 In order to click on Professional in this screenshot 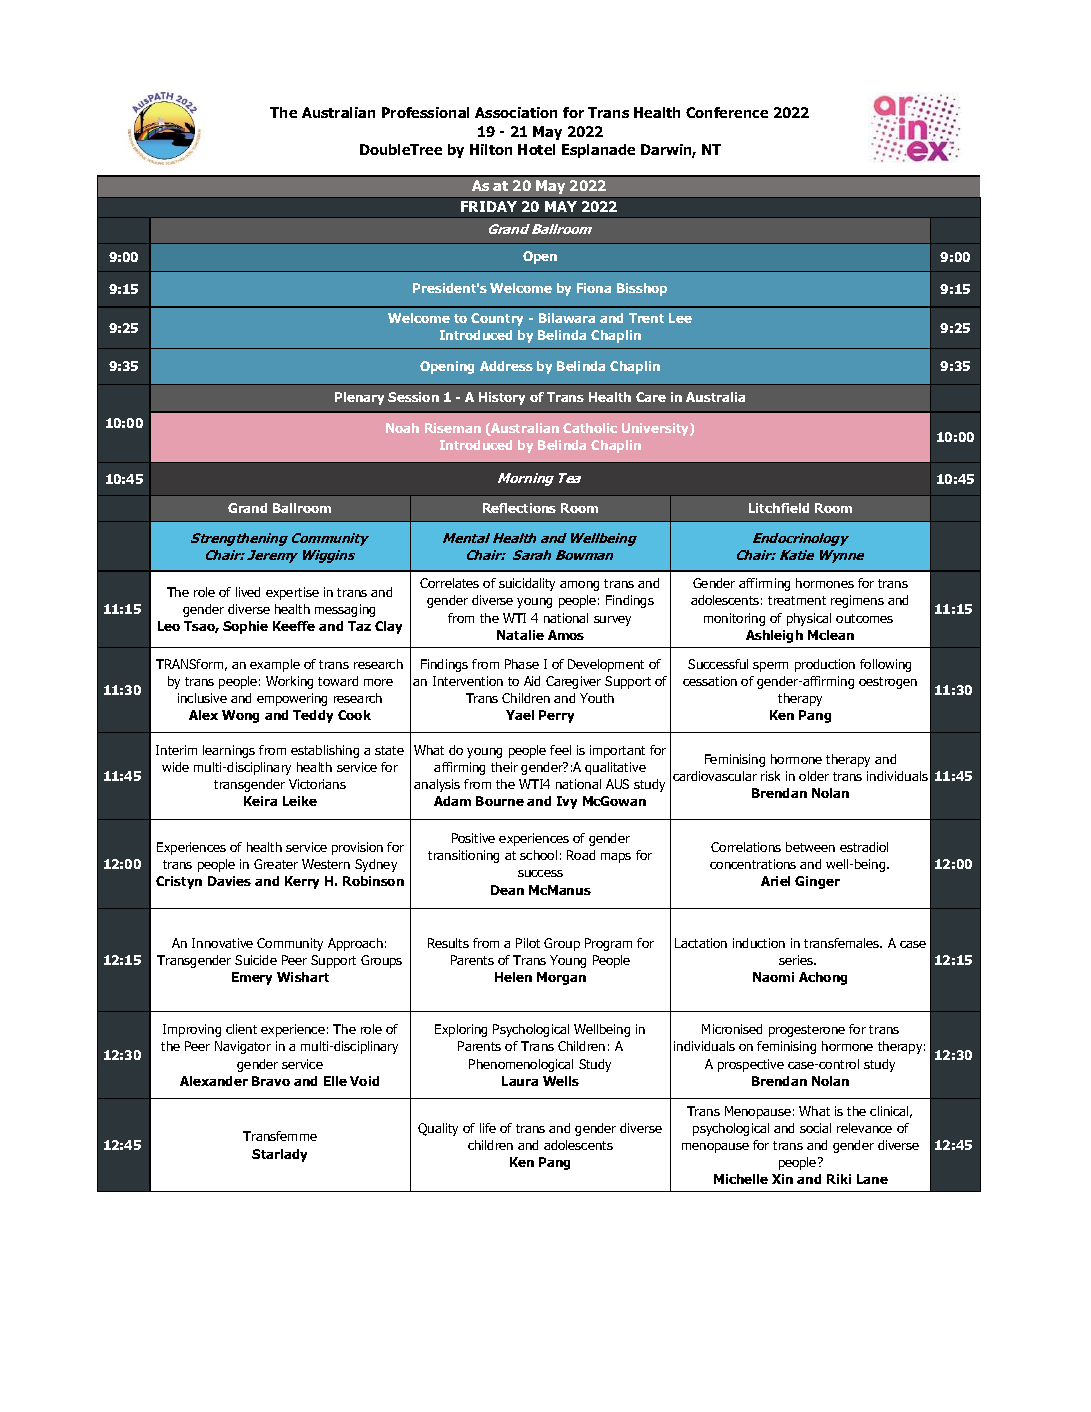, I will do `click(425, 112)`.
